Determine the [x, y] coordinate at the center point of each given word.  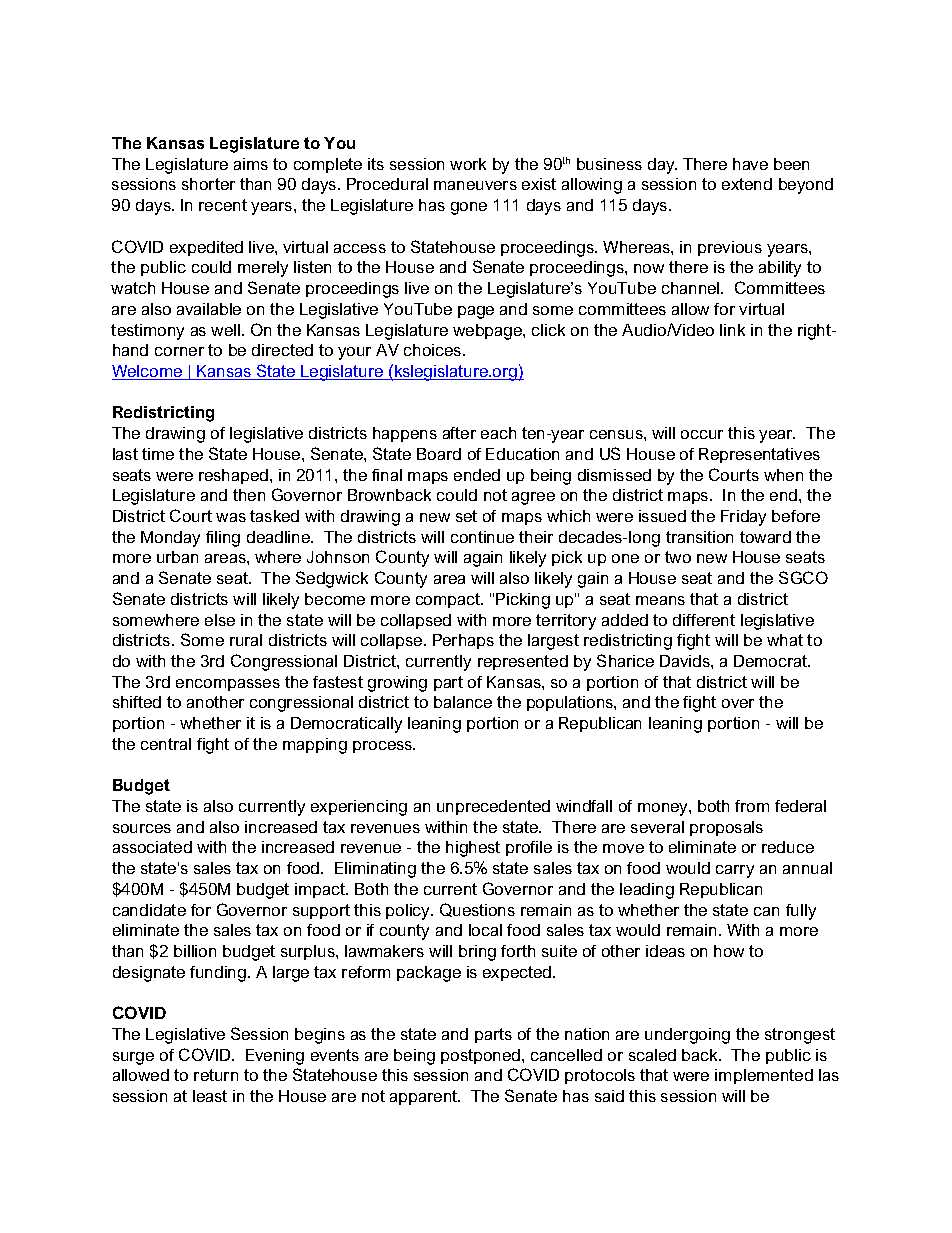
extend [747, 184]
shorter [208, 184]
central [166, 744]
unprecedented [493, 807]
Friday [743, 518]
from [752, 806]
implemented [764, 1076]
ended [477, 475]
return [216, 1075]
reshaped [235, 476]
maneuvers [475, 185]
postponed [482, 1056]
